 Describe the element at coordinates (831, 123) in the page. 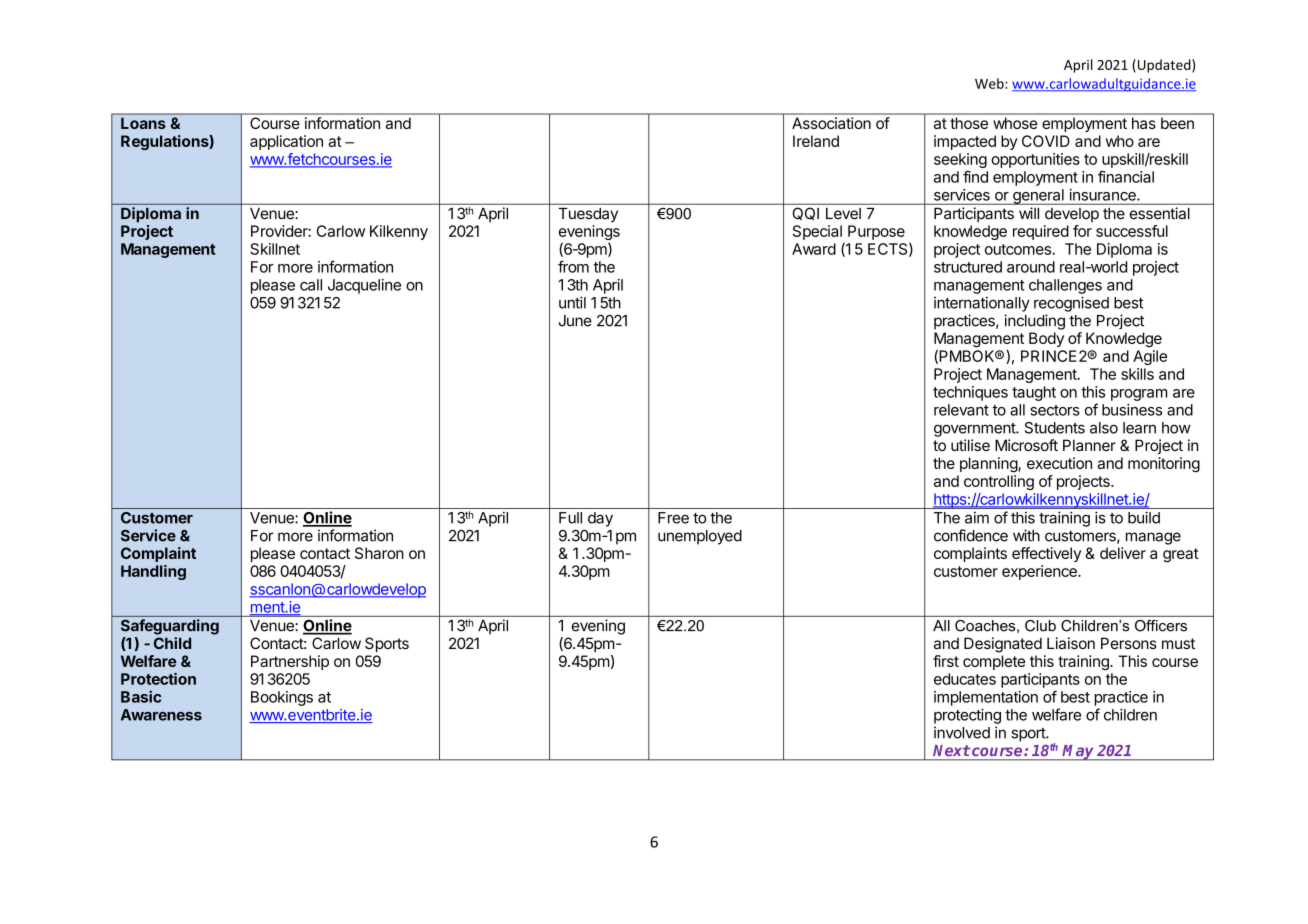

I see `Association` at that location.
